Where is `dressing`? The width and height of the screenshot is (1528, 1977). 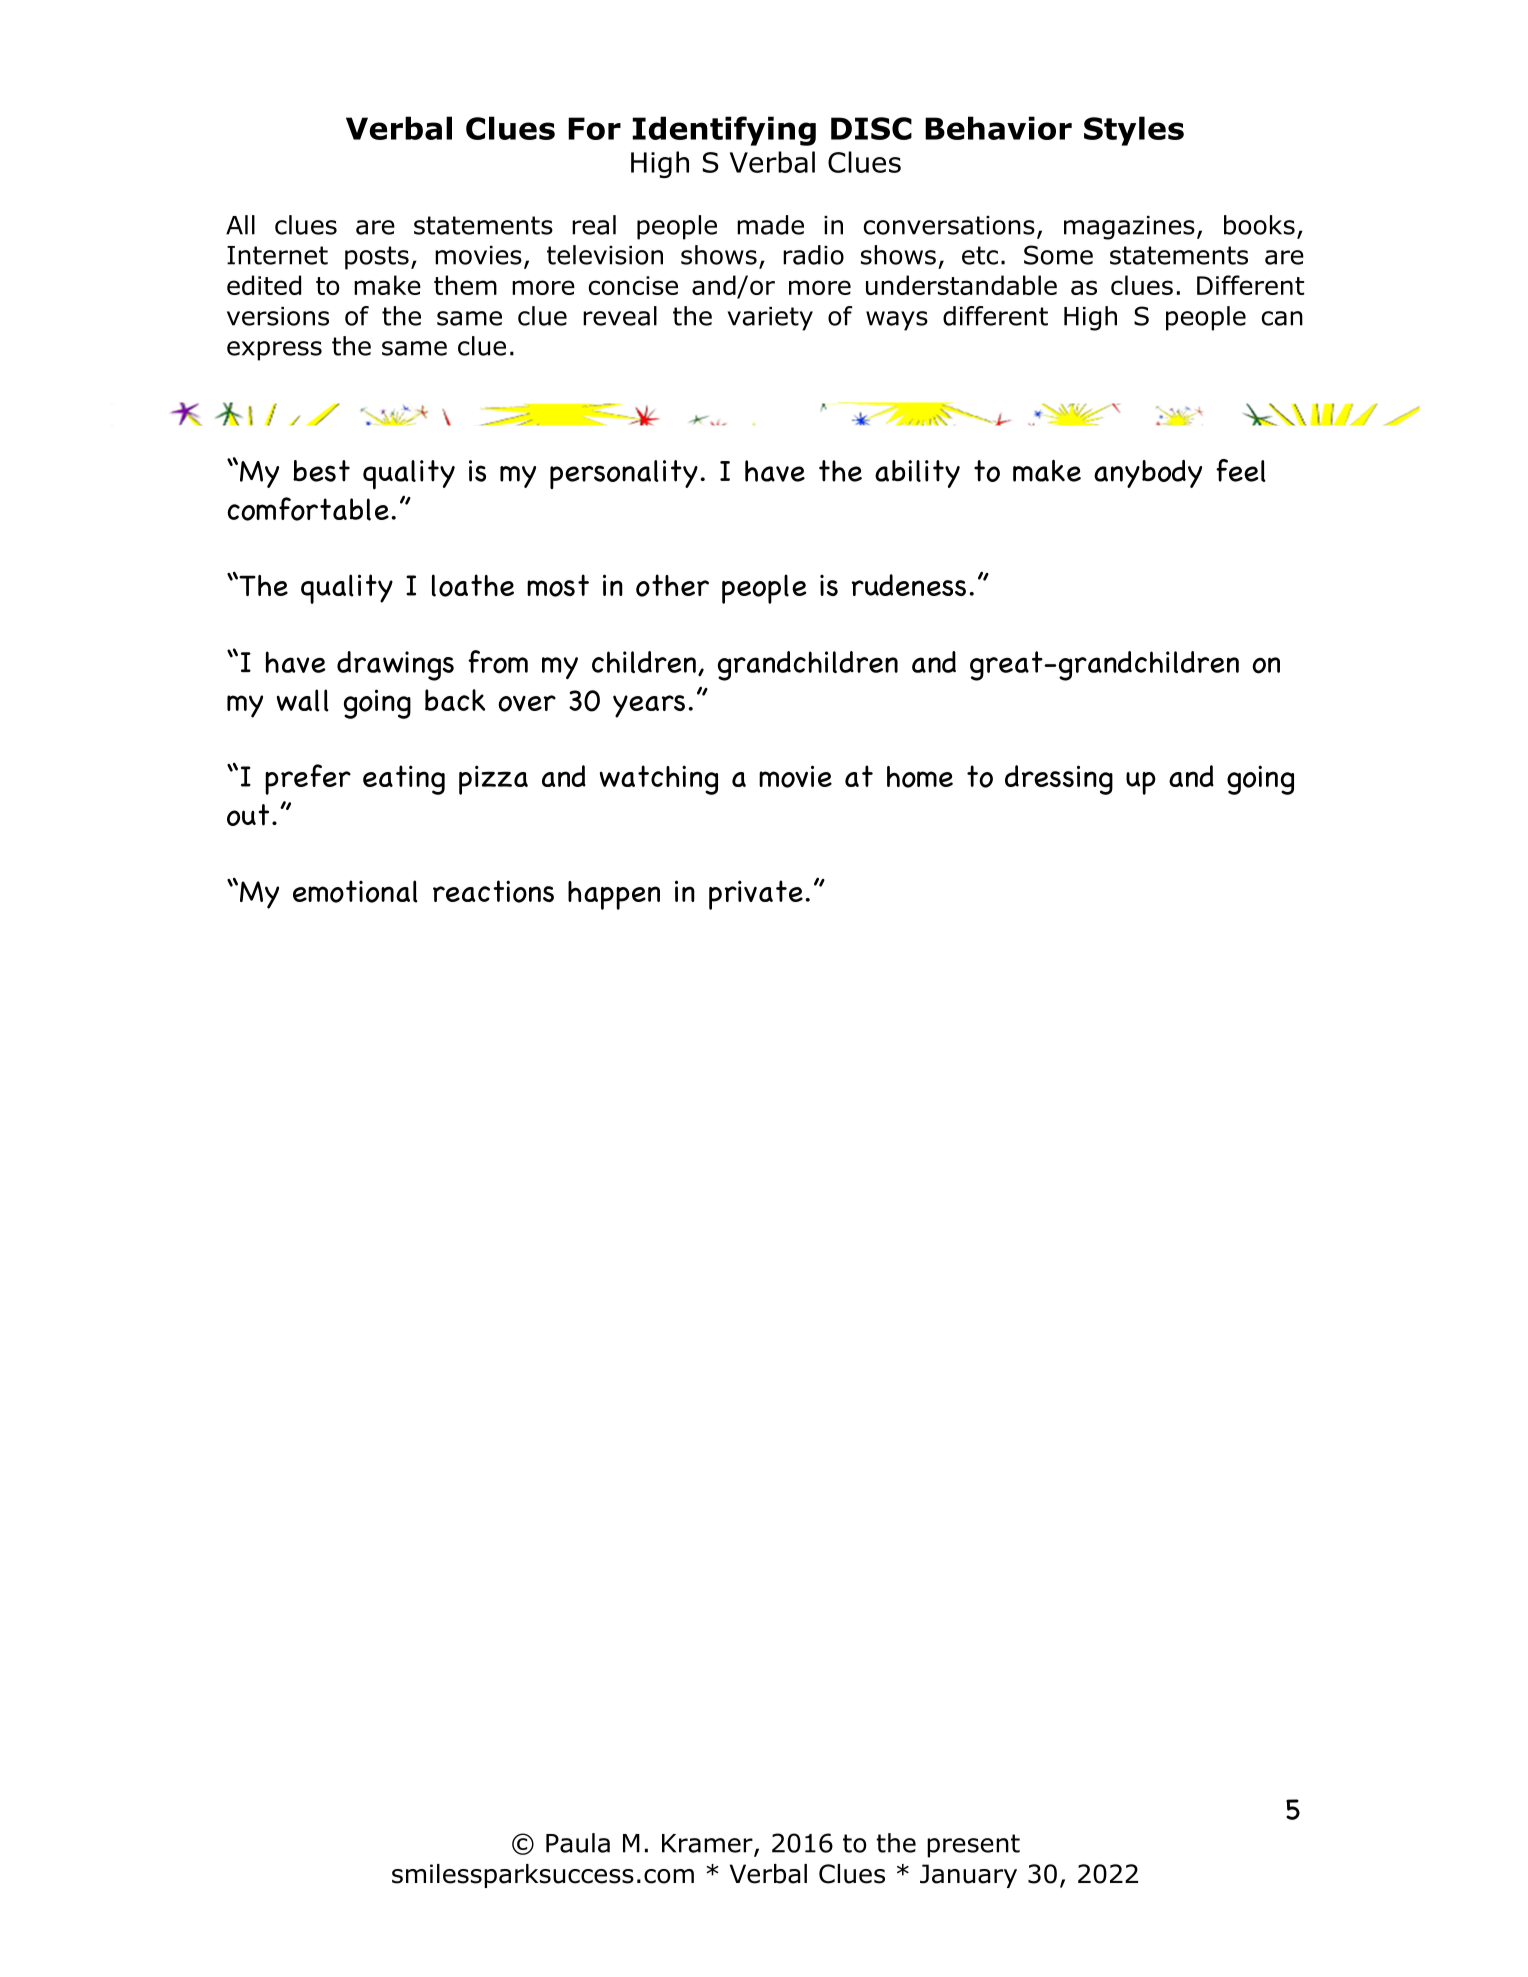 dressing is located at coordinates (1059, 780).
